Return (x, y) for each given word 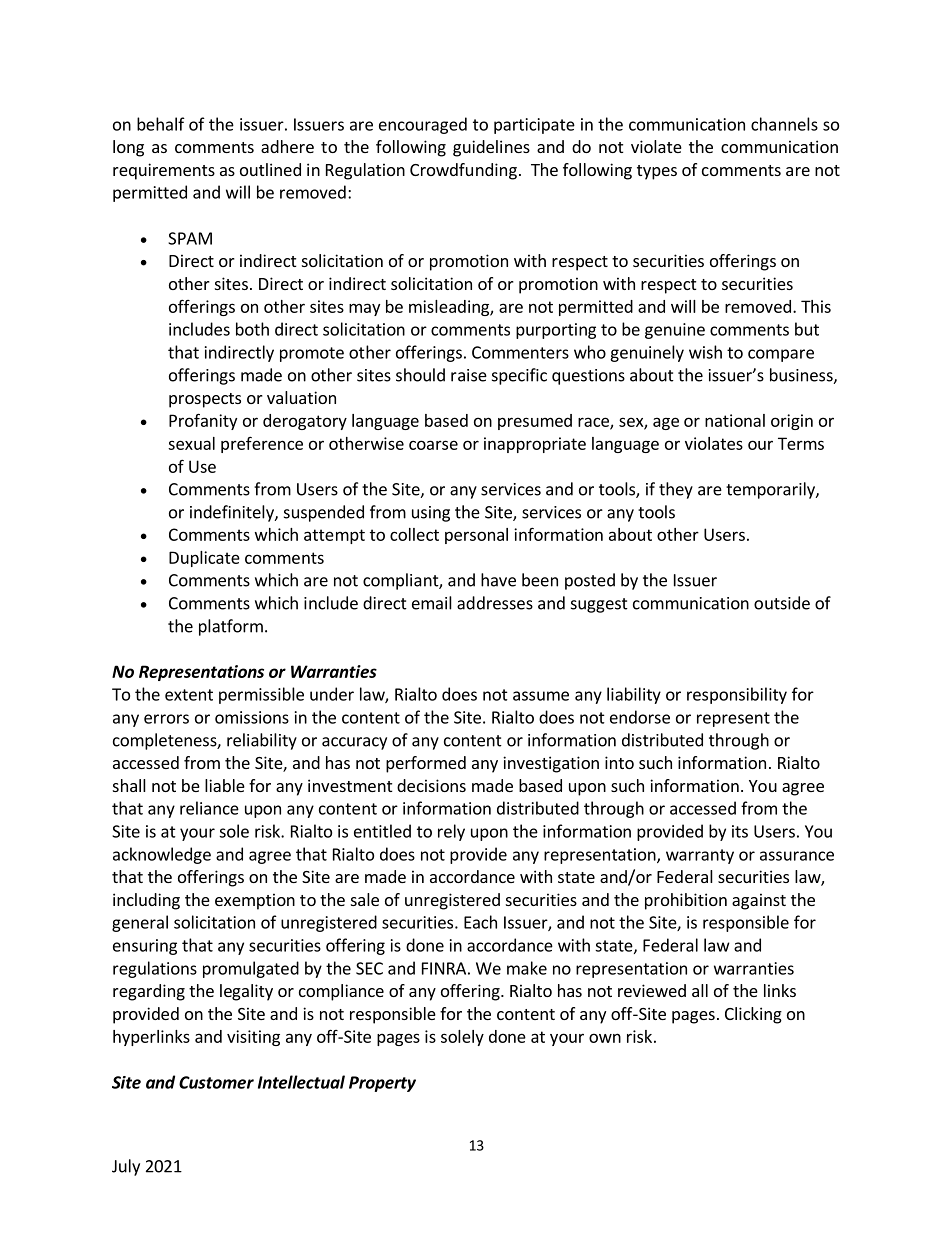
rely (451, 832)
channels (784, 124)
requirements (164, 171)
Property (382, 1084)
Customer (216, 1082)
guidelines (491, 148)
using (431, 514)
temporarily (771, 490)
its (740, 831)
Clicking (753, 1015)
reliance (209, 808)
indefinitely (233, 513)
